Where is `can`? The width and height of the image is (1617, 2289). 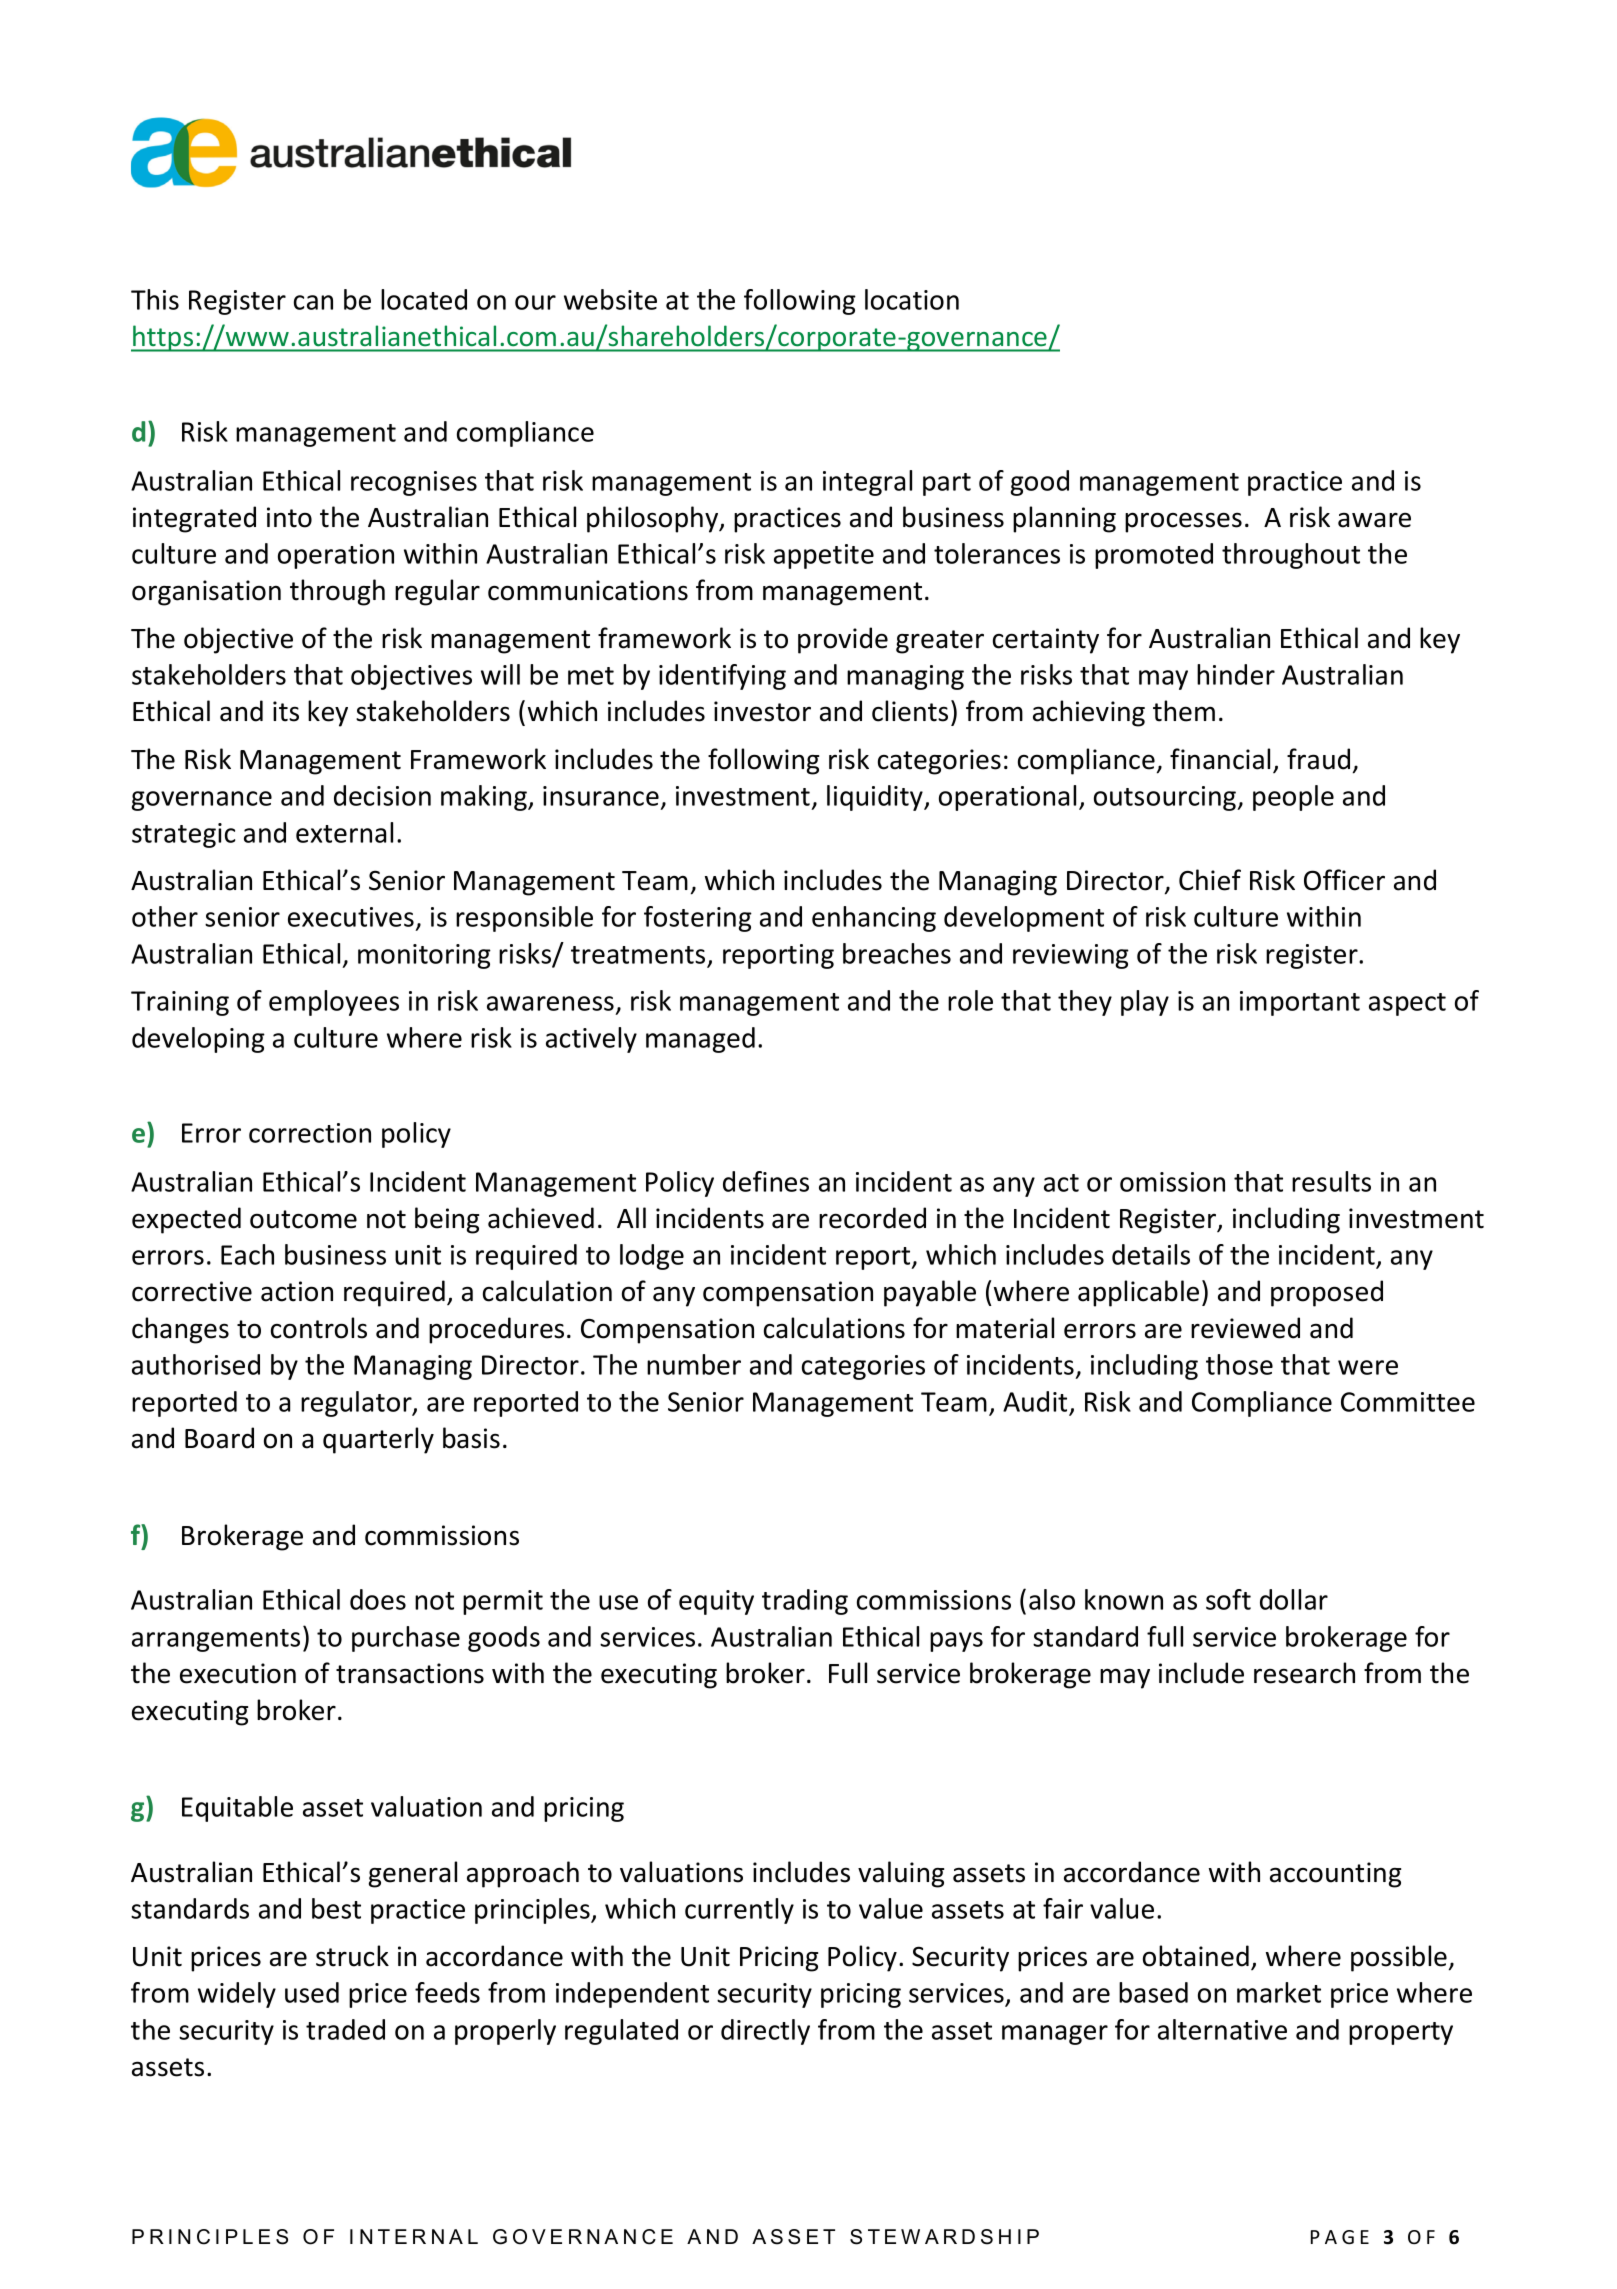 can is located at coordinates (313, 302).
